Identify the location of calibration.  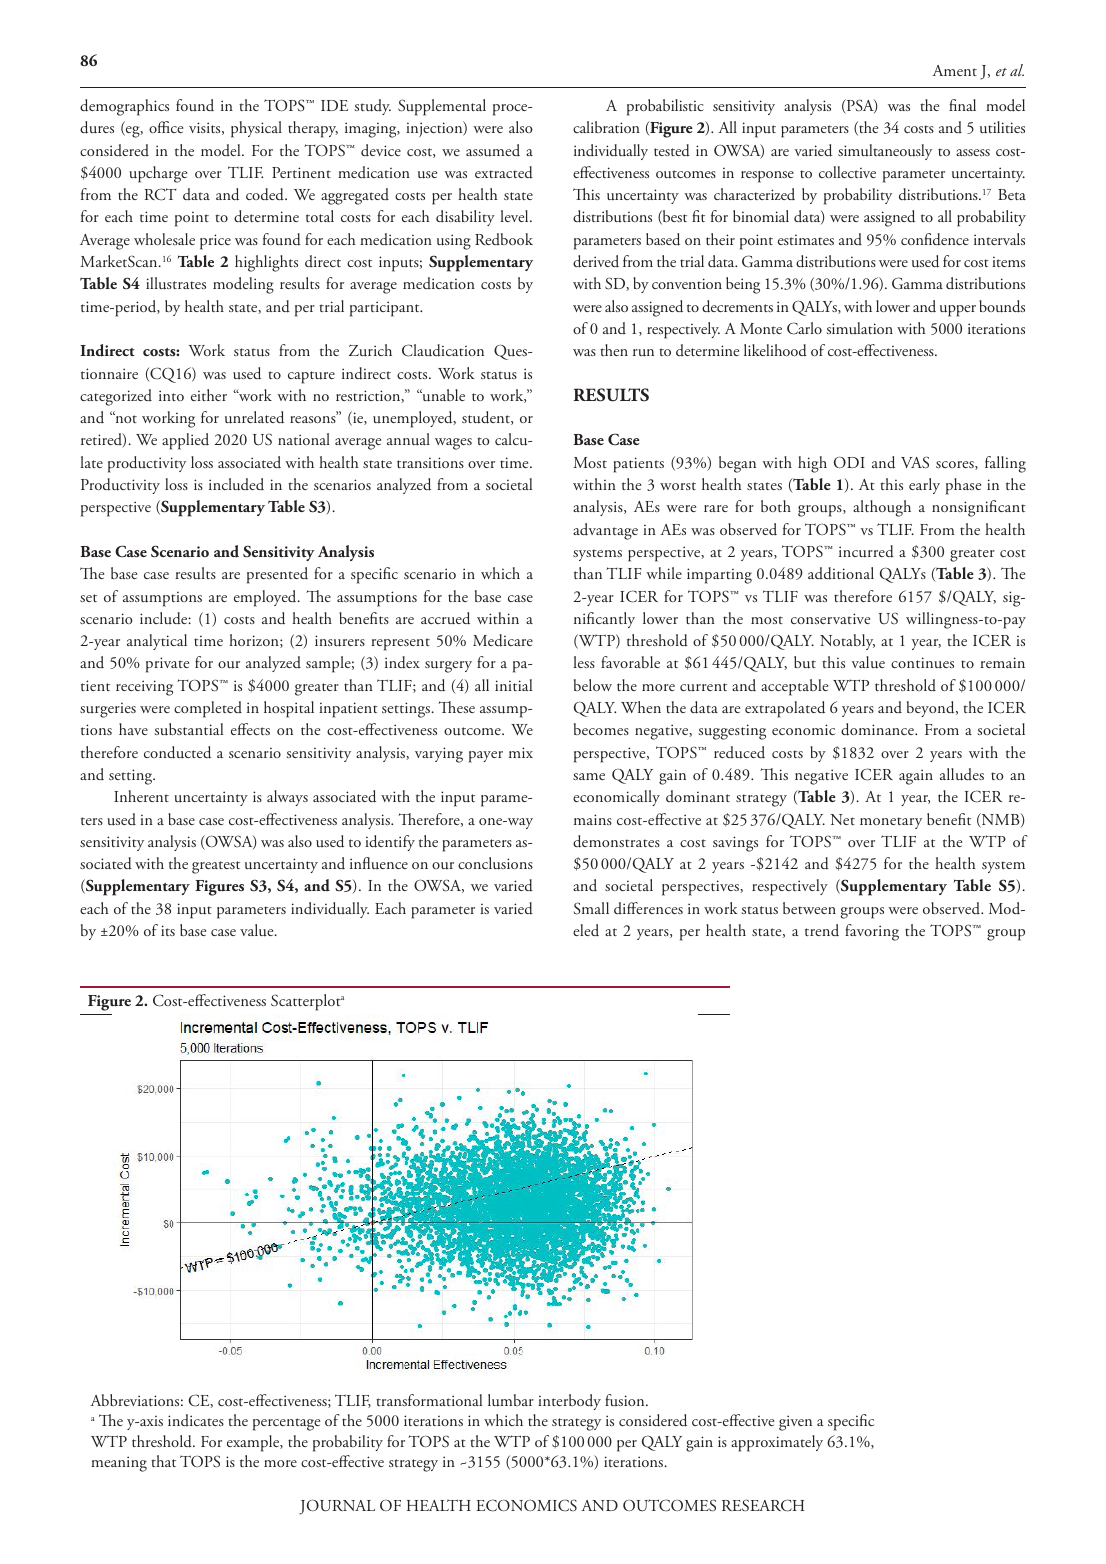
(606, 127).
